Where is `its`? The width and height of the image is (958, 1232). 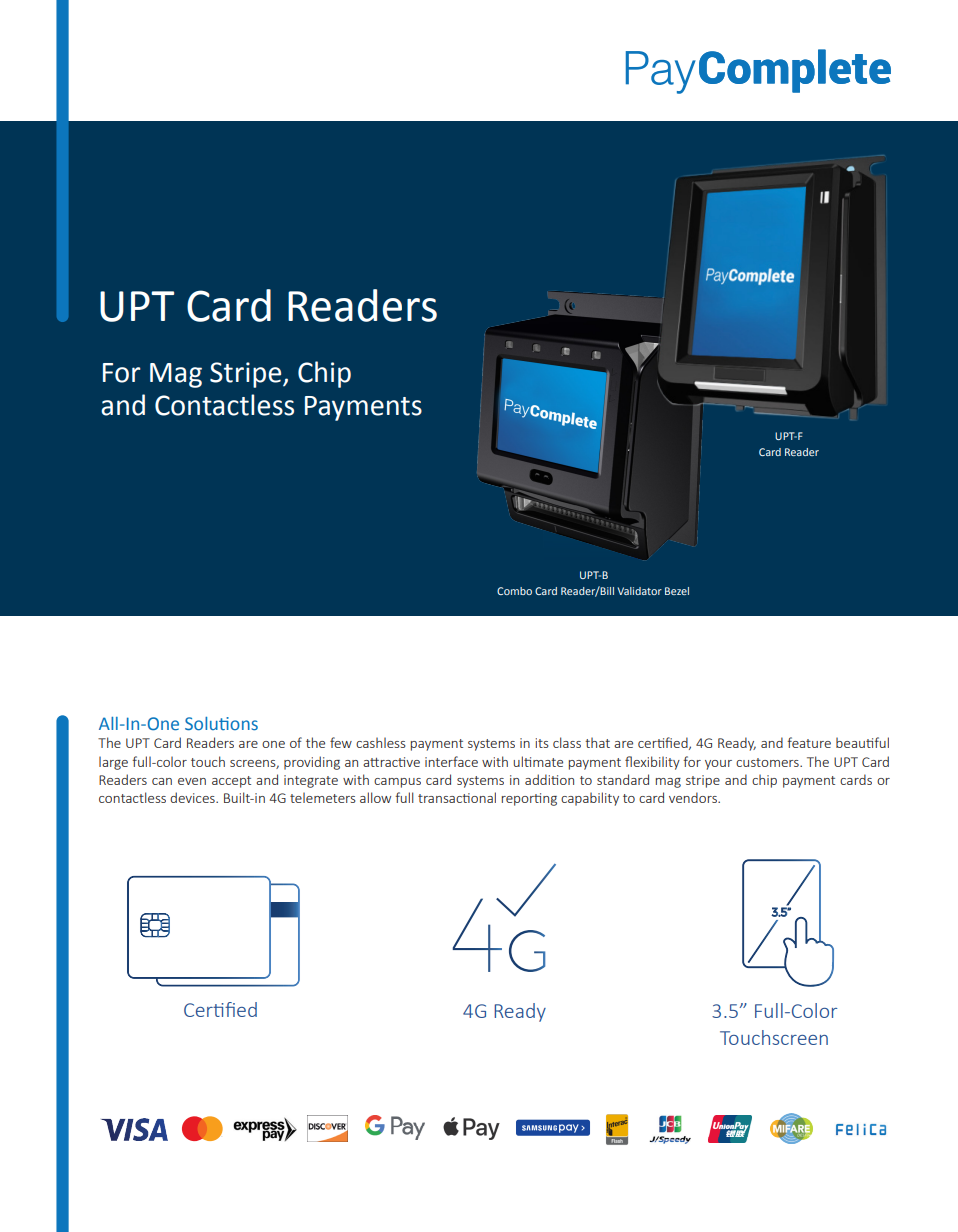
its is located at coordinates (542, 743).
